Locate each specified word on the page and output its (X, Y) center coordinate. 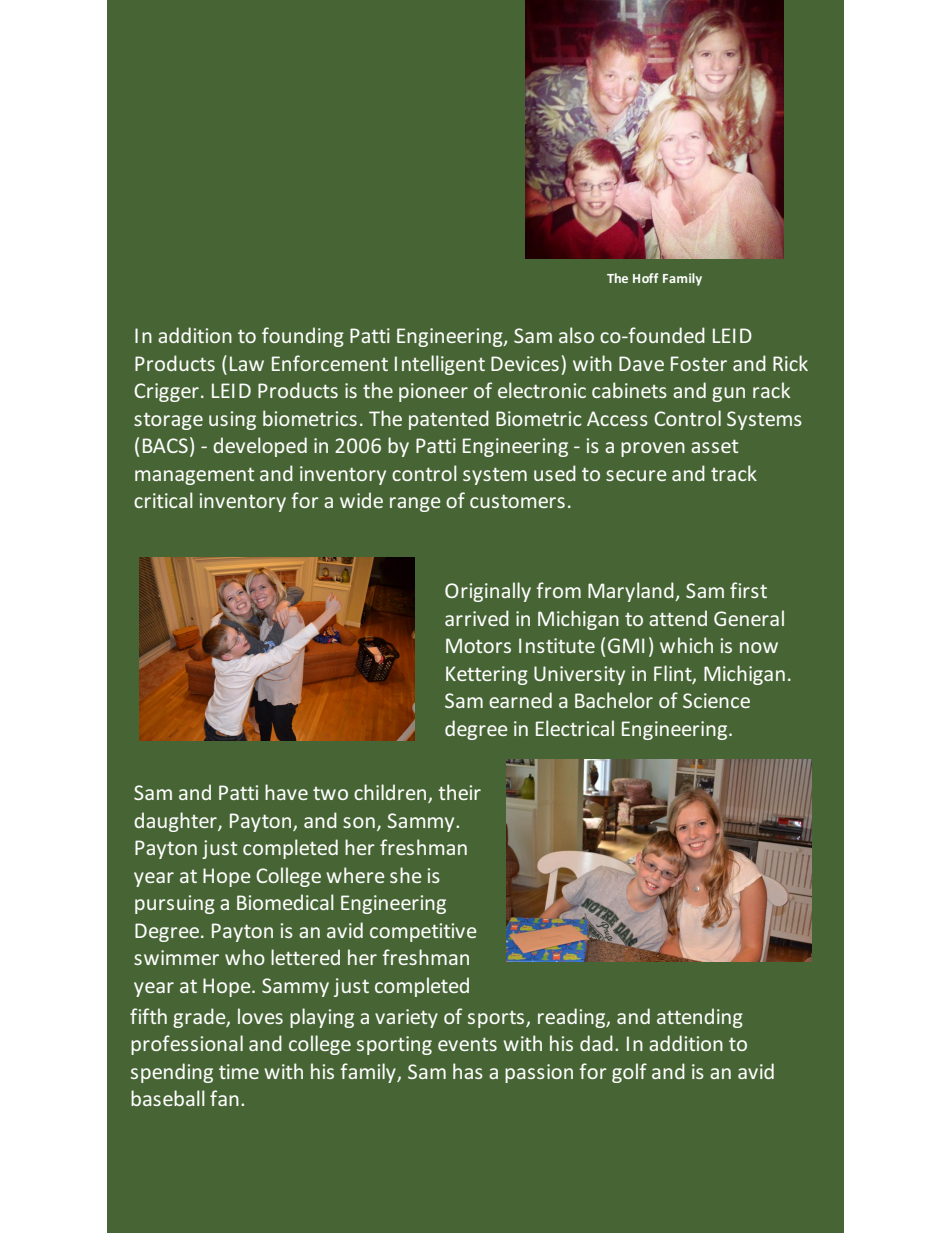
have (286, 792)
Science (716, 700)
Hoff (645, 278)
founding (303, 337)
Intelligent (440, 365)
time (239, 1071)
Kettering (487, 675)
